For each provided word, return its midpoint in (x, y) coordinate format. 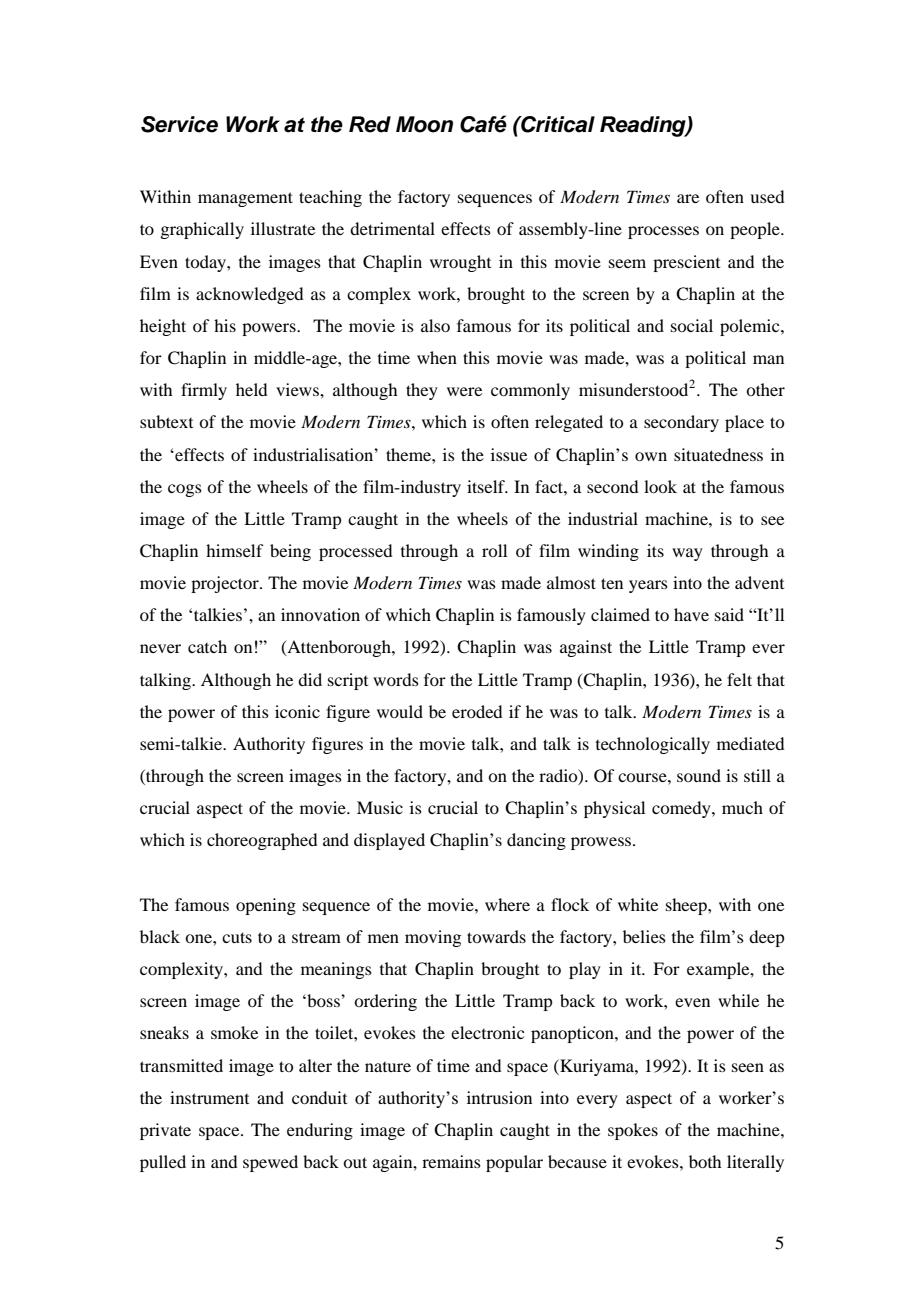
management (245, 199)
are (688, 198)
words (396, 679)
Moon (424, 124)
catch (207, 646)
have (691, 614)
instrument (209, 1097)
